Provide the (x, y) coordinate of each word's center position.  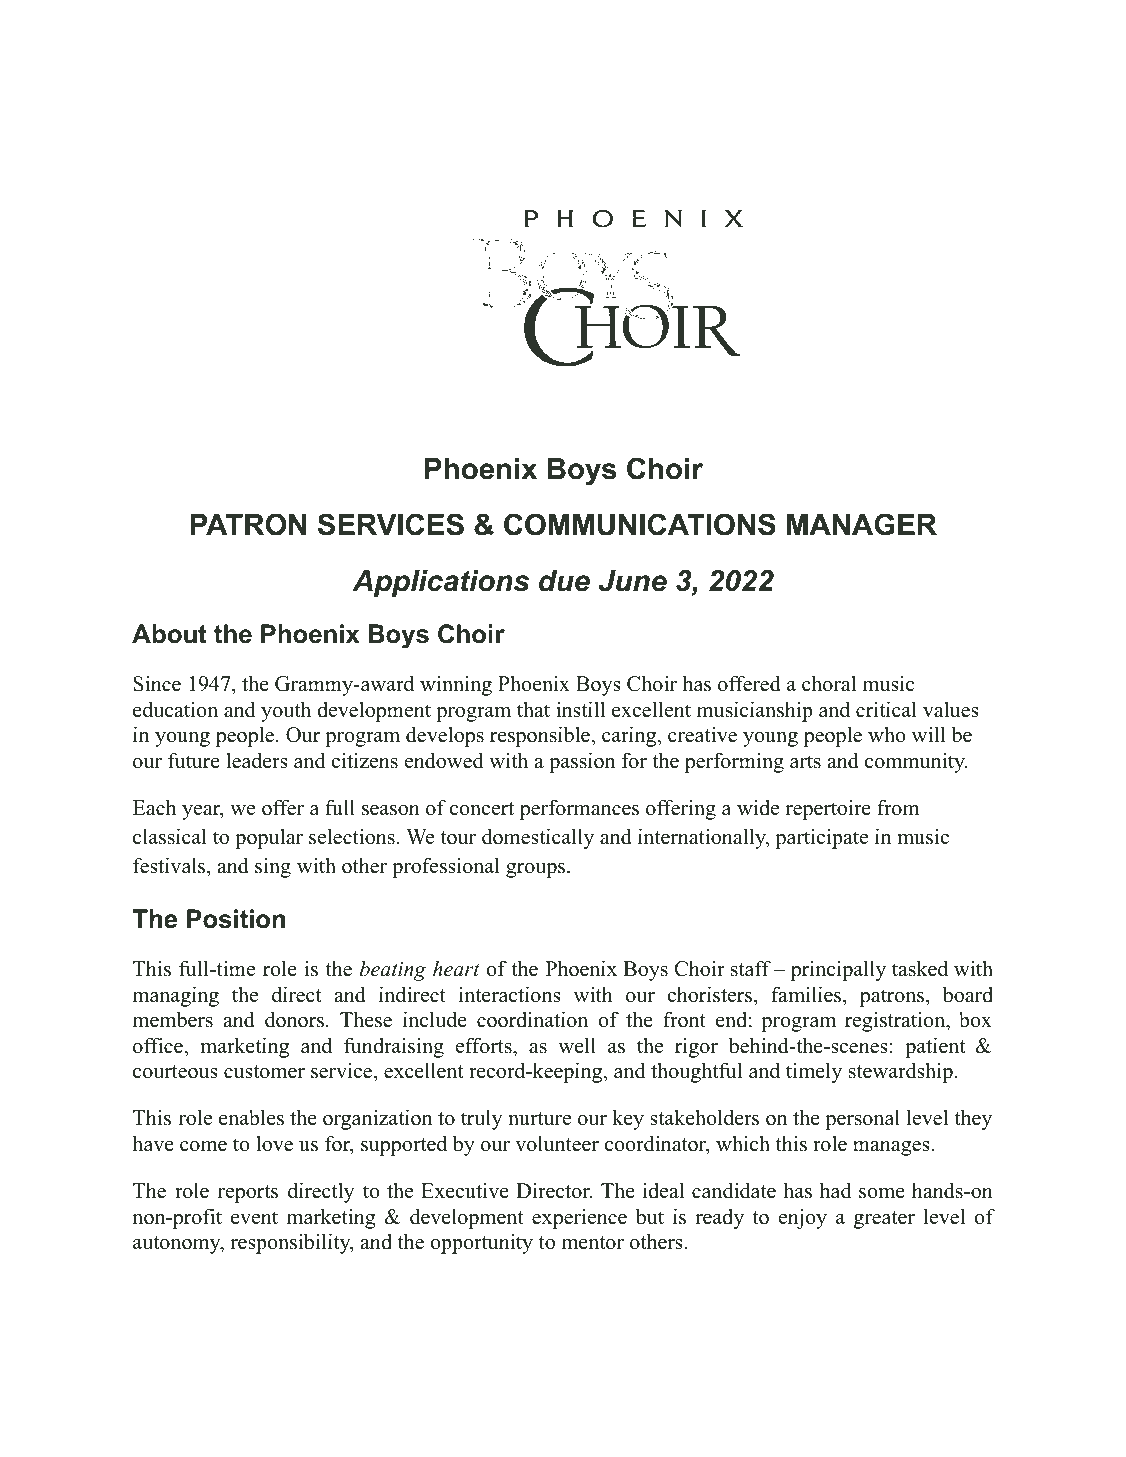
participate (821, 838)
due (564, 581)
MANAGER (862, 524)
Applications (440, 583)
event (254, 1218)
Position (236, 919)
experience (579, 1219)
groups (535, 870)
